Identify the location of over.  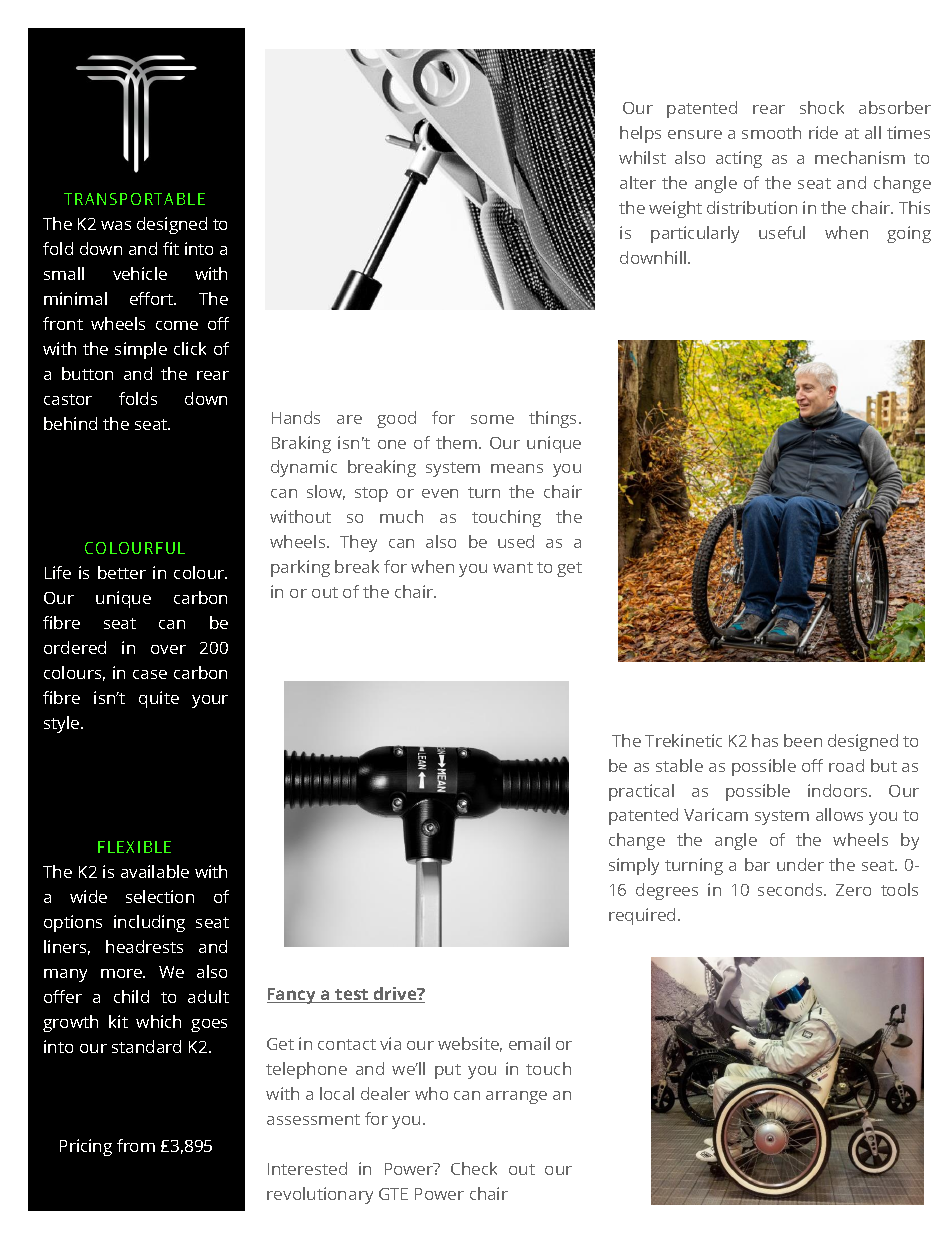
(168, 649).
